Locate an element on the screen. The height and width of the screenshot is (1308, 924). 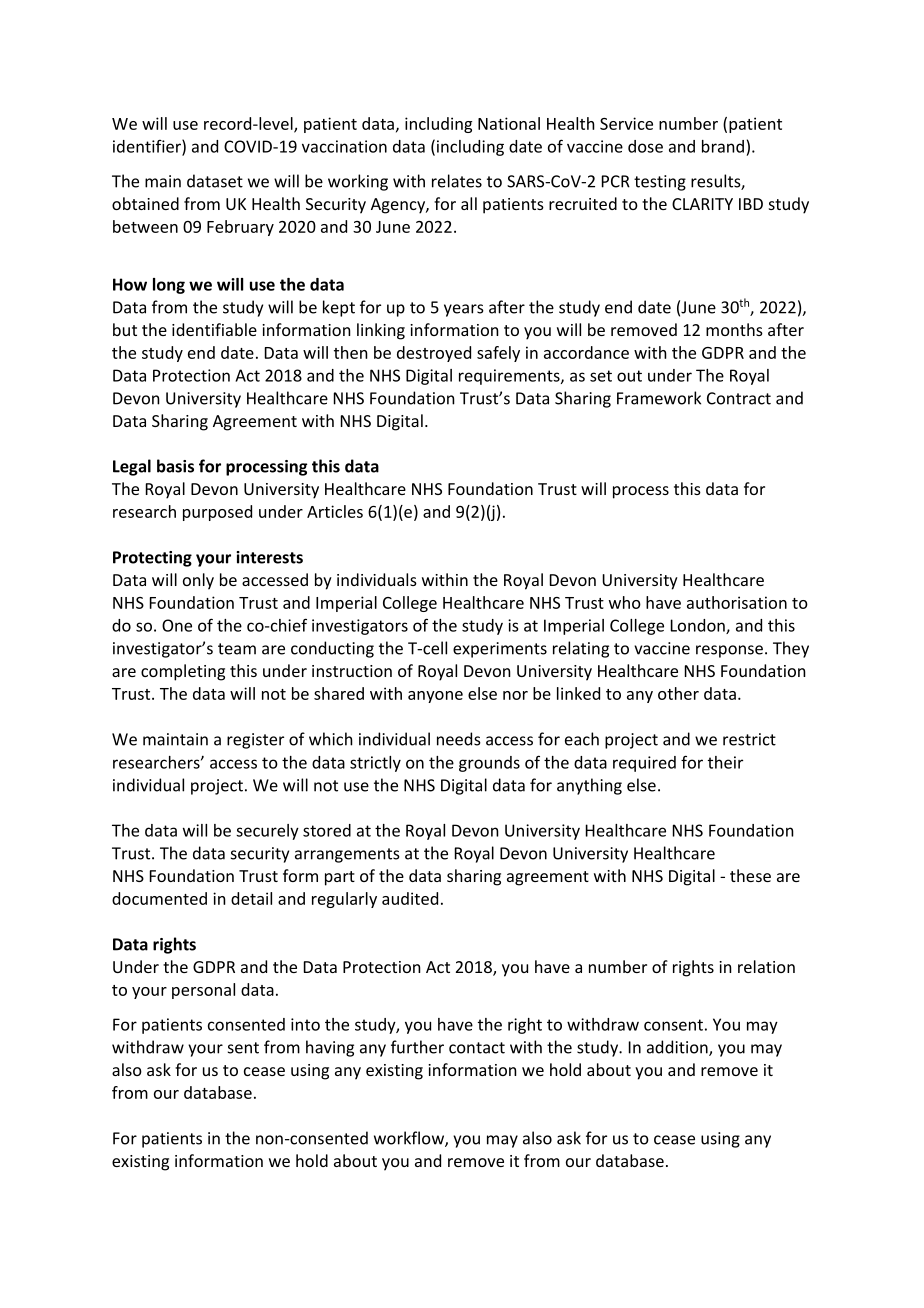
Articles is located at coordinates (335, 511).
